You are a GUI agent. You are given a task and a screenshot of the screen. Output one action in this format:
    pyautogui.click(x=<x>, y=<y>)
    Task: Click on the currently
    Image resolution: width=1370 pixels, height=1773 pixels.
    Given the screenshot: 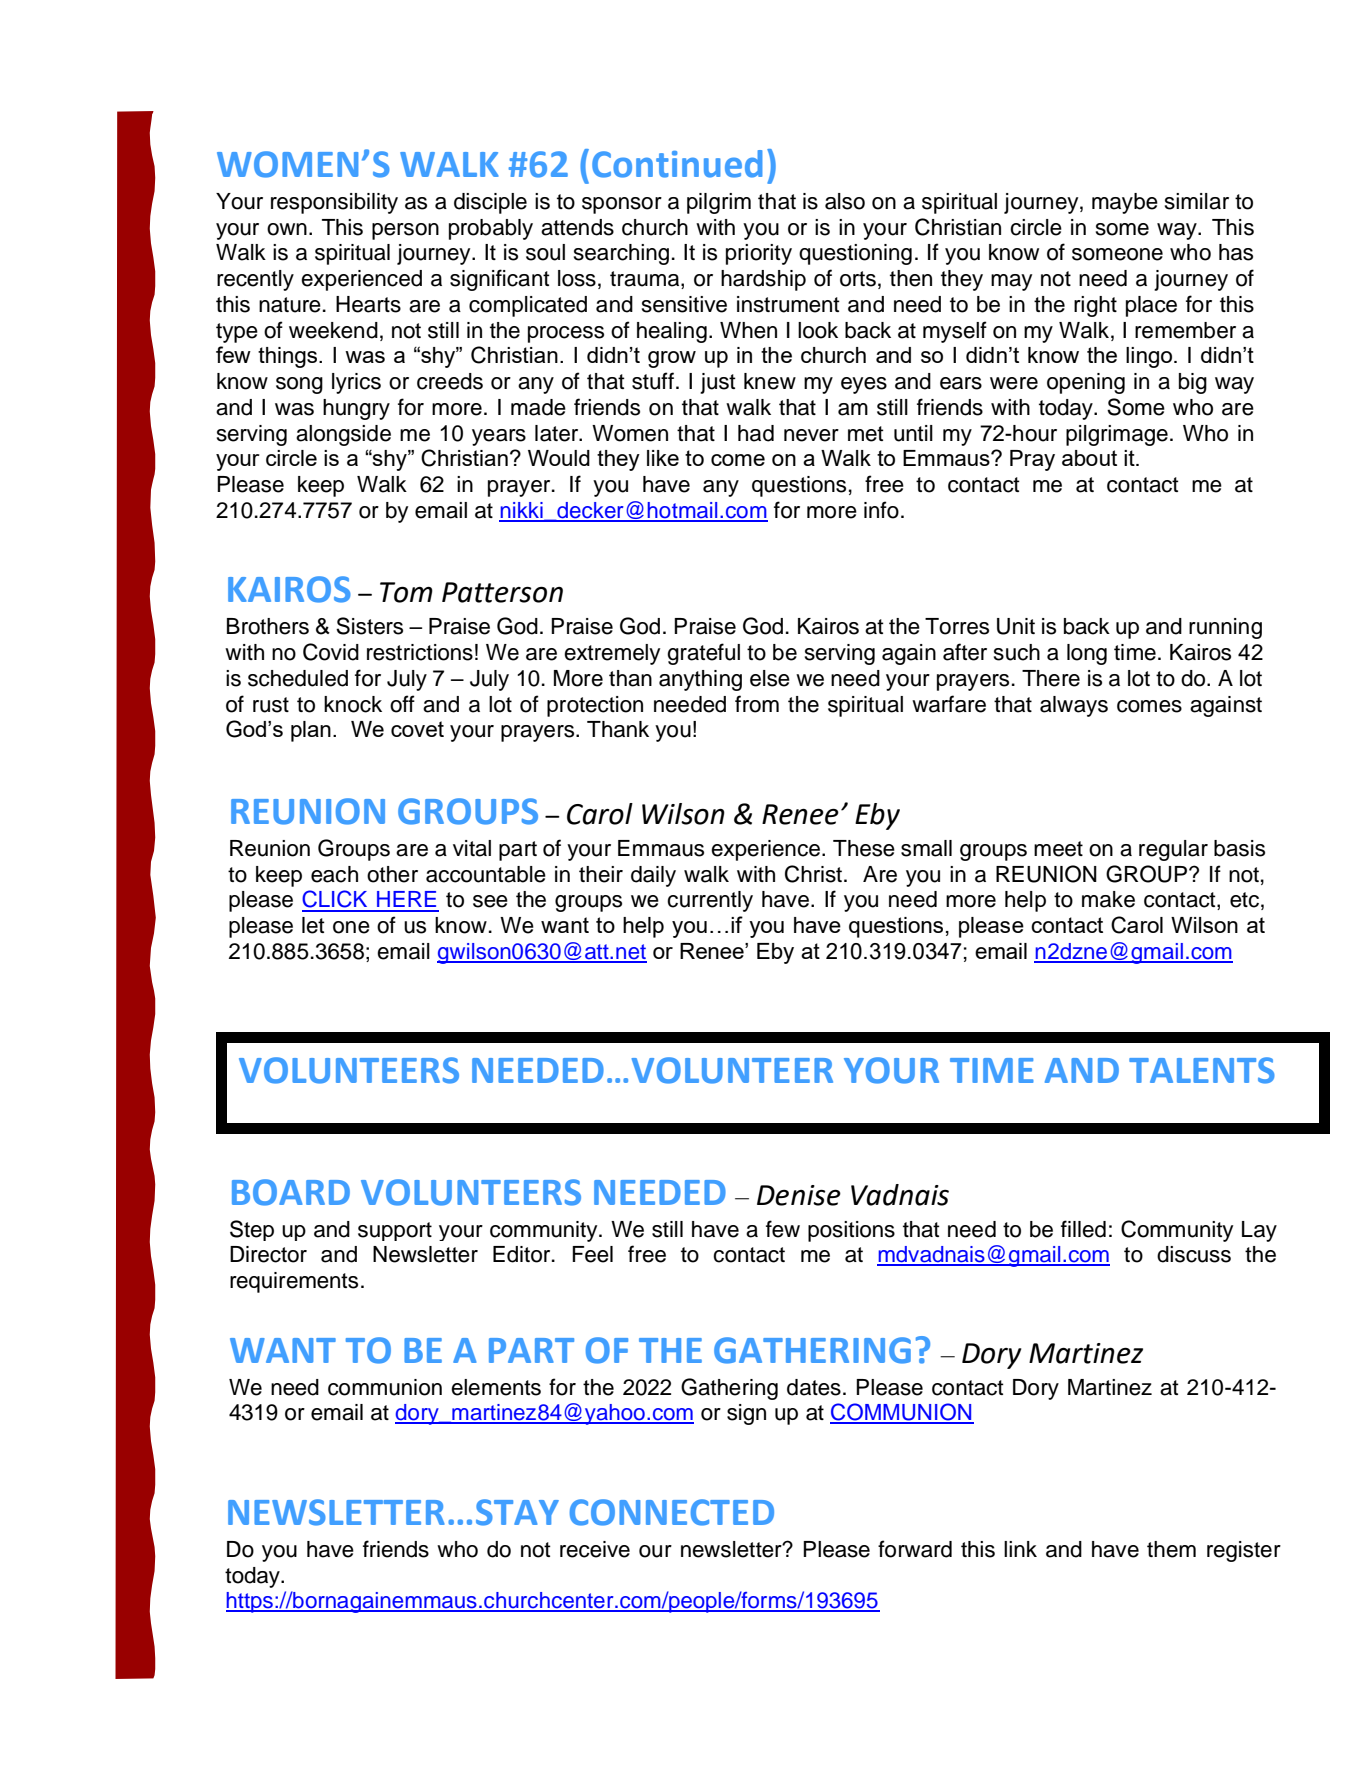 What is the action you would take?
    pyautogui.click(x=710, y=901)
